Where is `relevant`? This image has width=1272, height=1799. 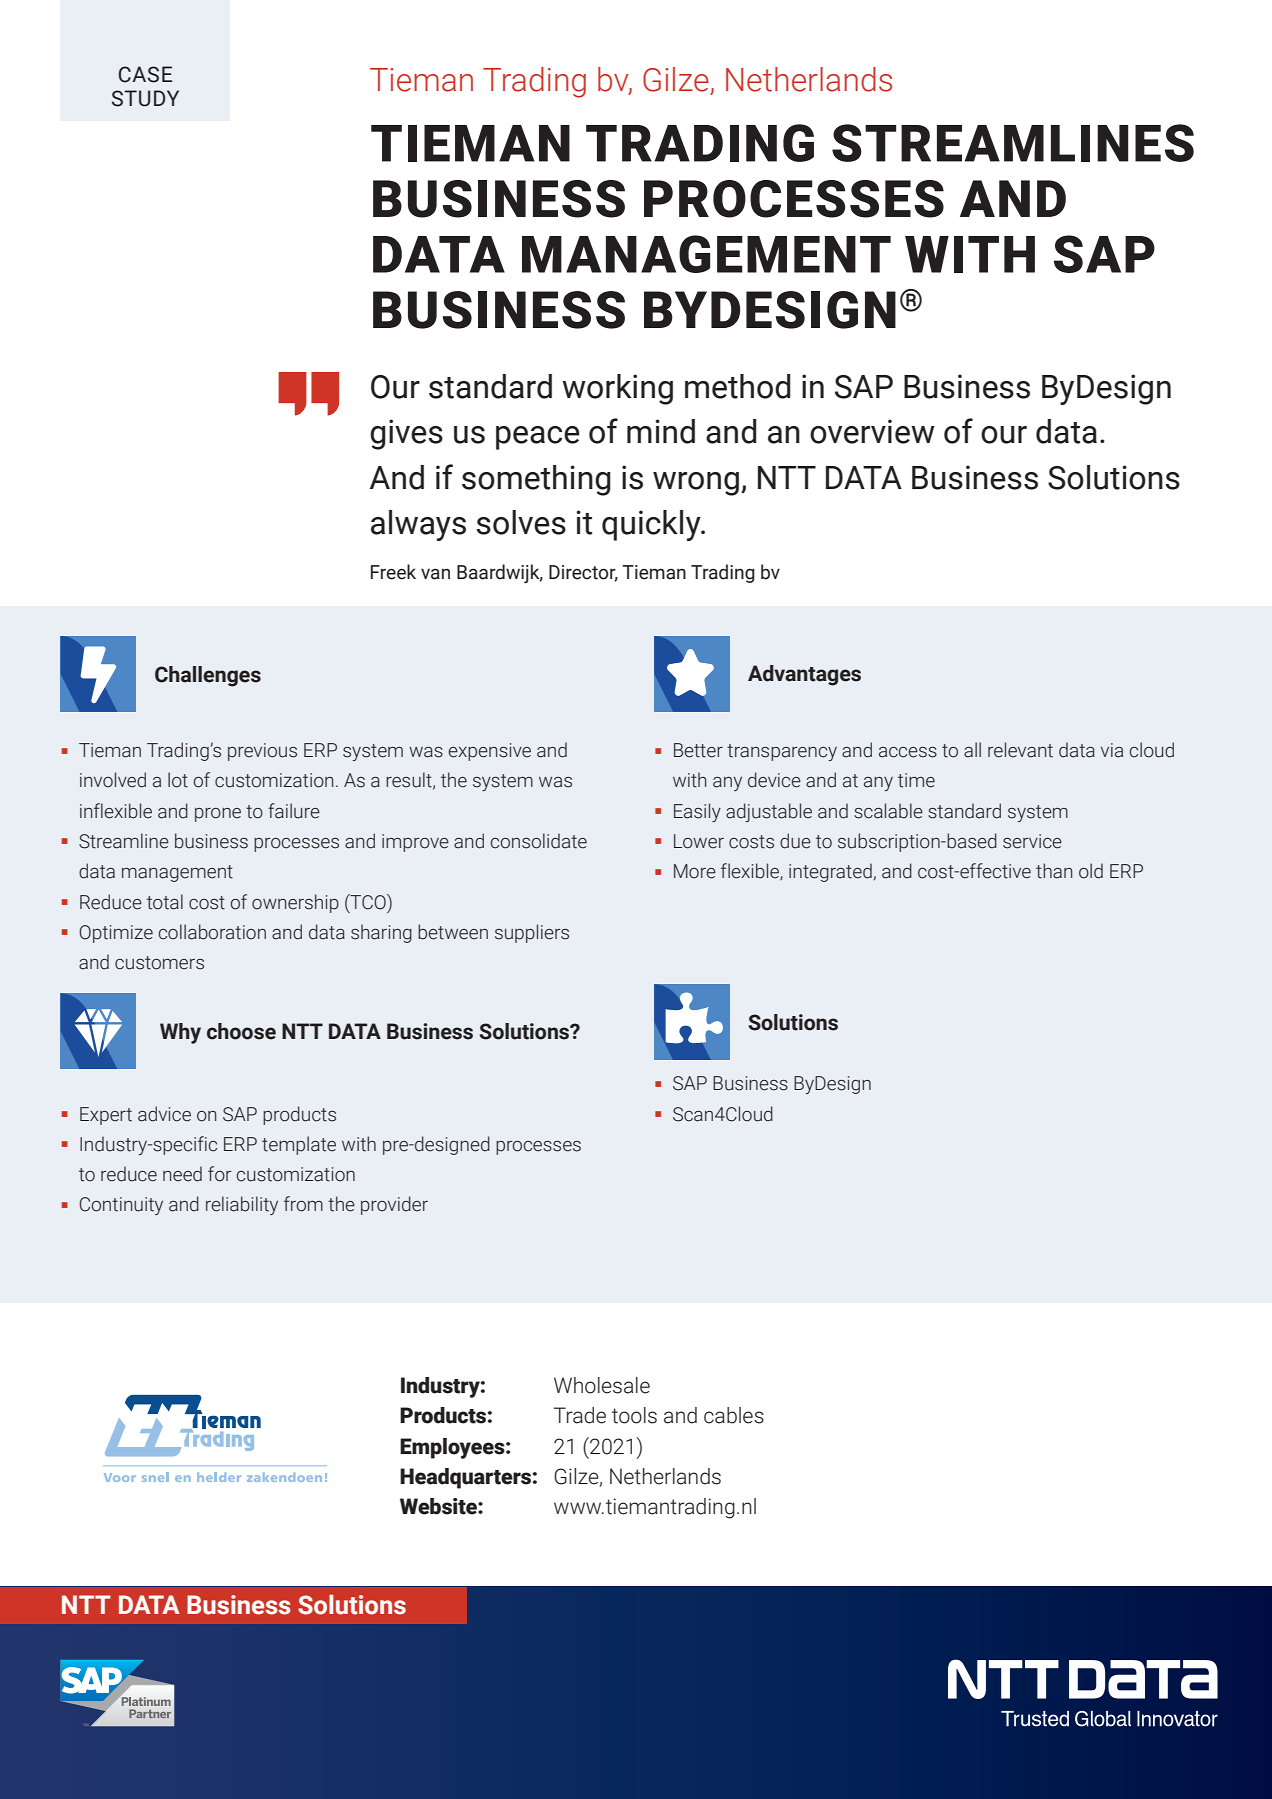
relevant is located at coordinates (1020, 750).
